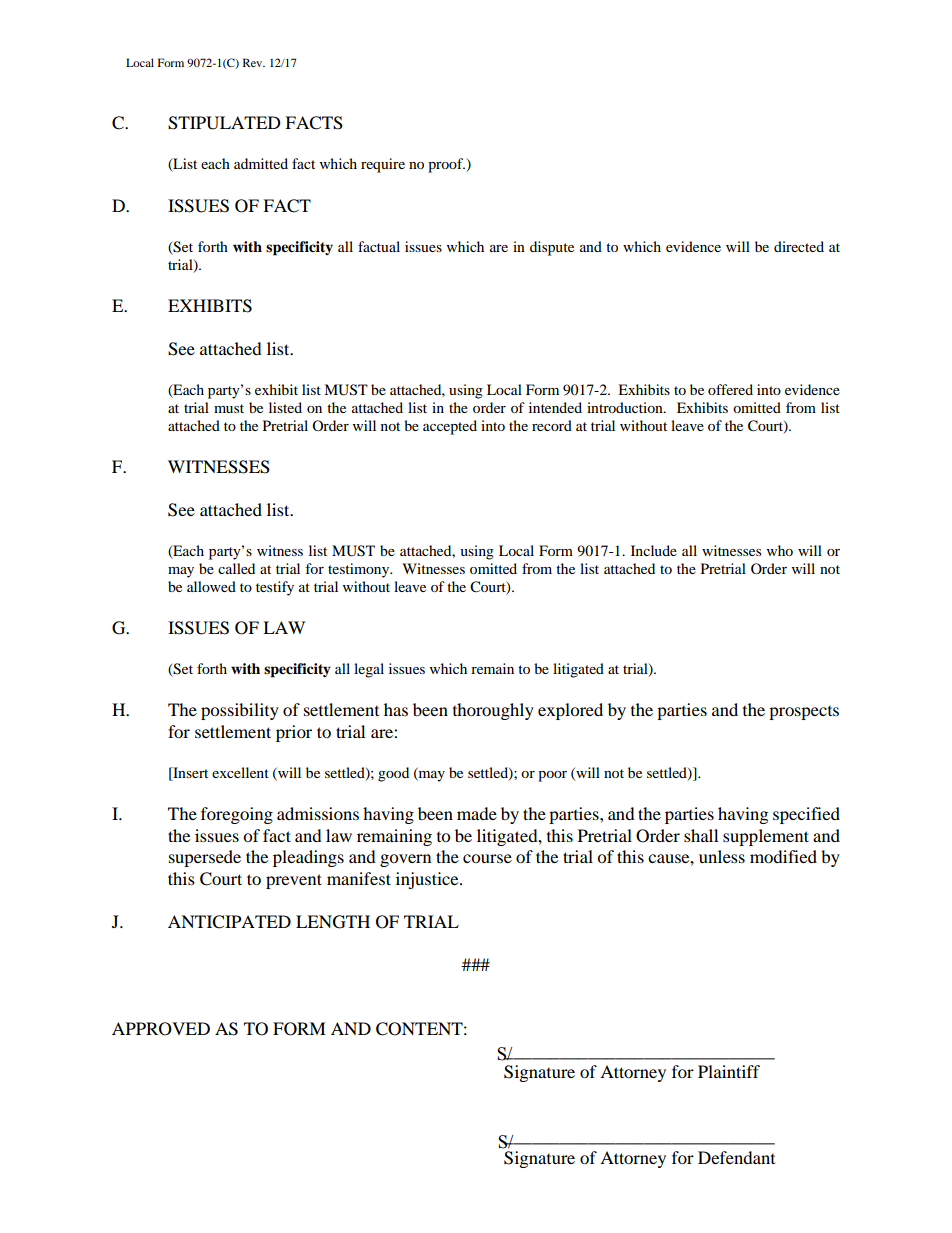  What do you see at coordinates (493, 711) in the page?
I see `thoroughly` at bounding box center [493, 711].
